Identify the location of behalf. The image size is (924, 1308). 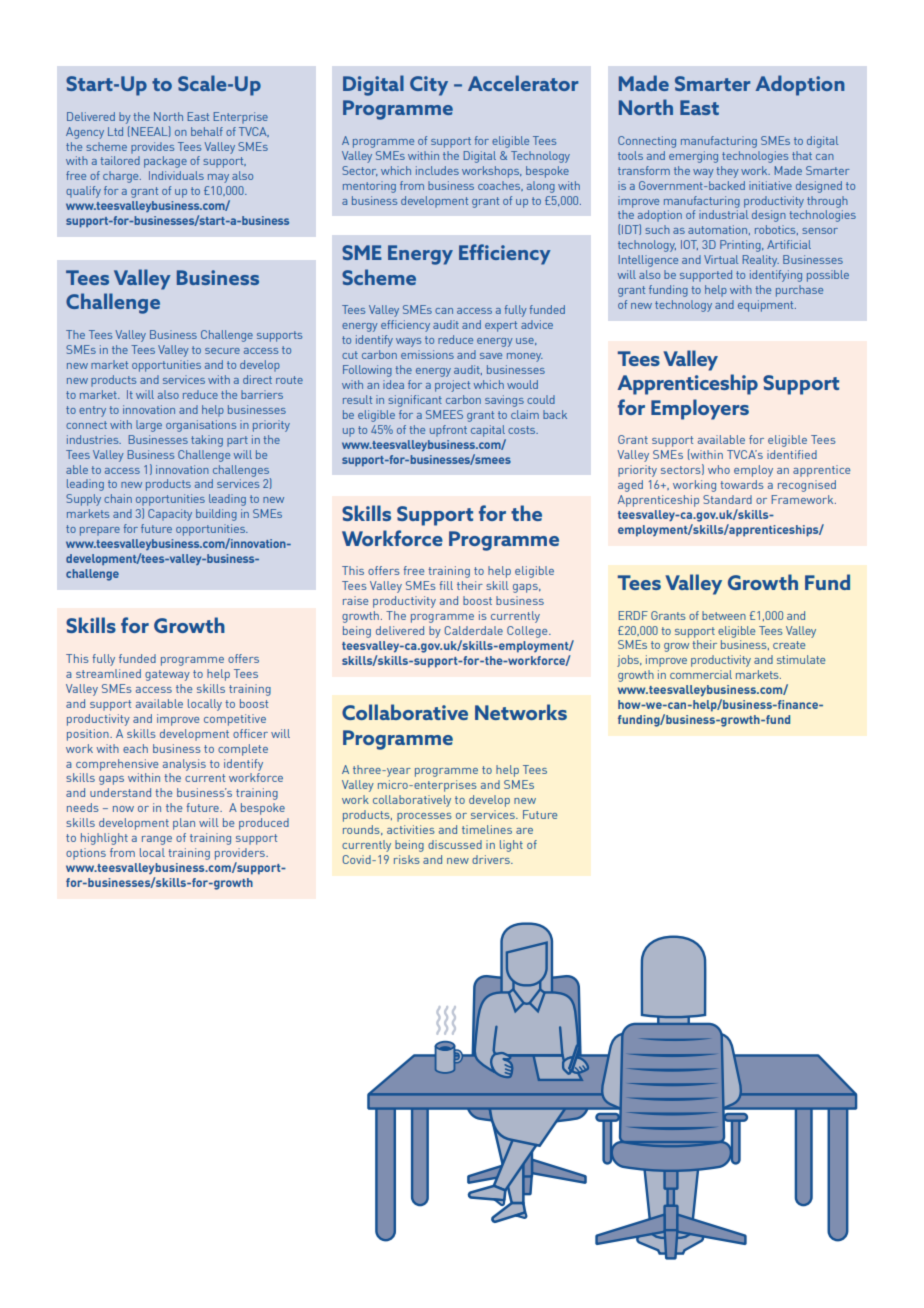
(207, 131).
